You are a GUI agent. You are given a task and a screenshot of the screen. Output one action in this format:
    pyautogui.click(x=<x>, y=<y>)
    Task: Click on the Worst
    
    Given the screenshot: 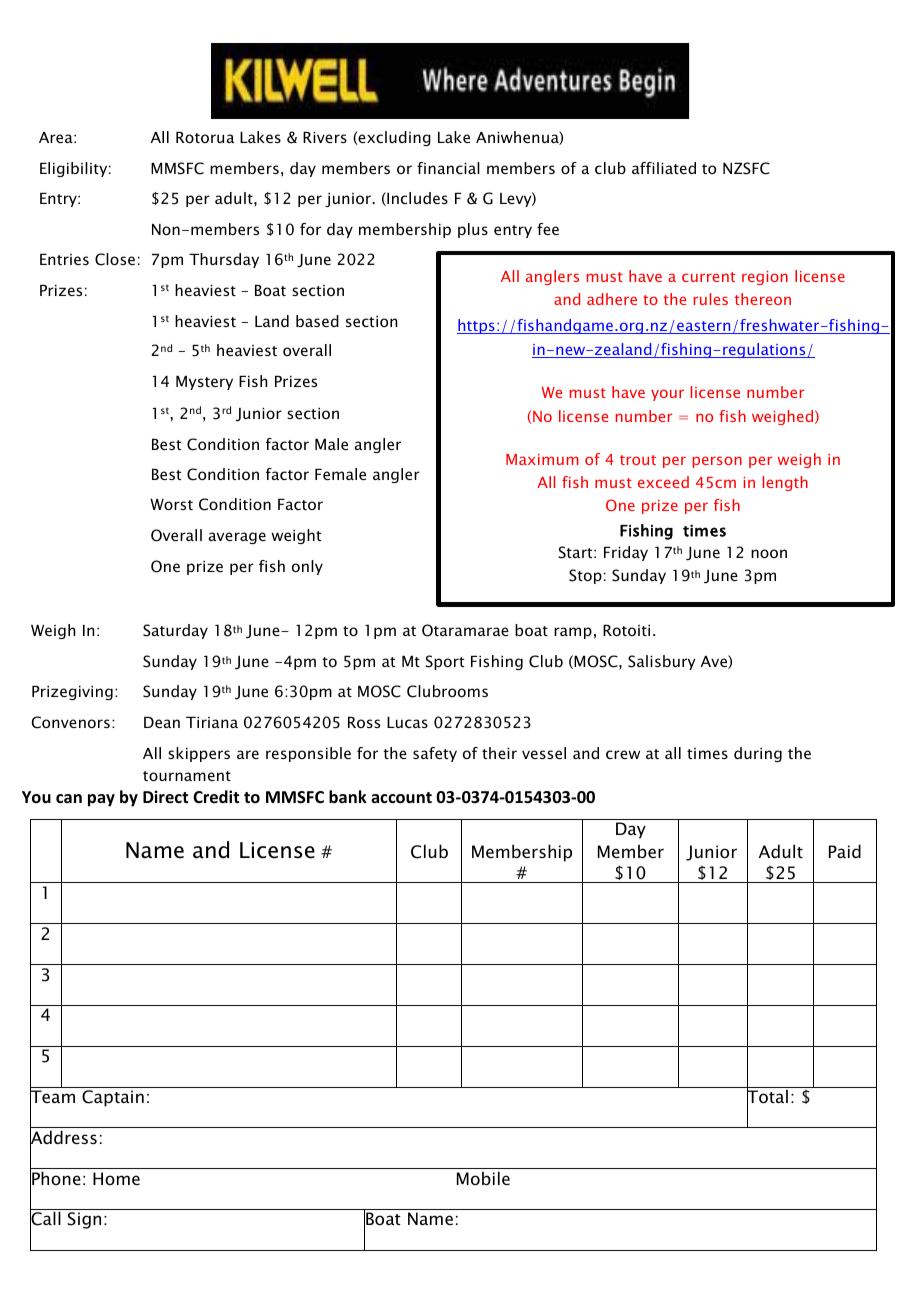 What is the action you would take?
    pyautogui.click(x=171, y=504)
